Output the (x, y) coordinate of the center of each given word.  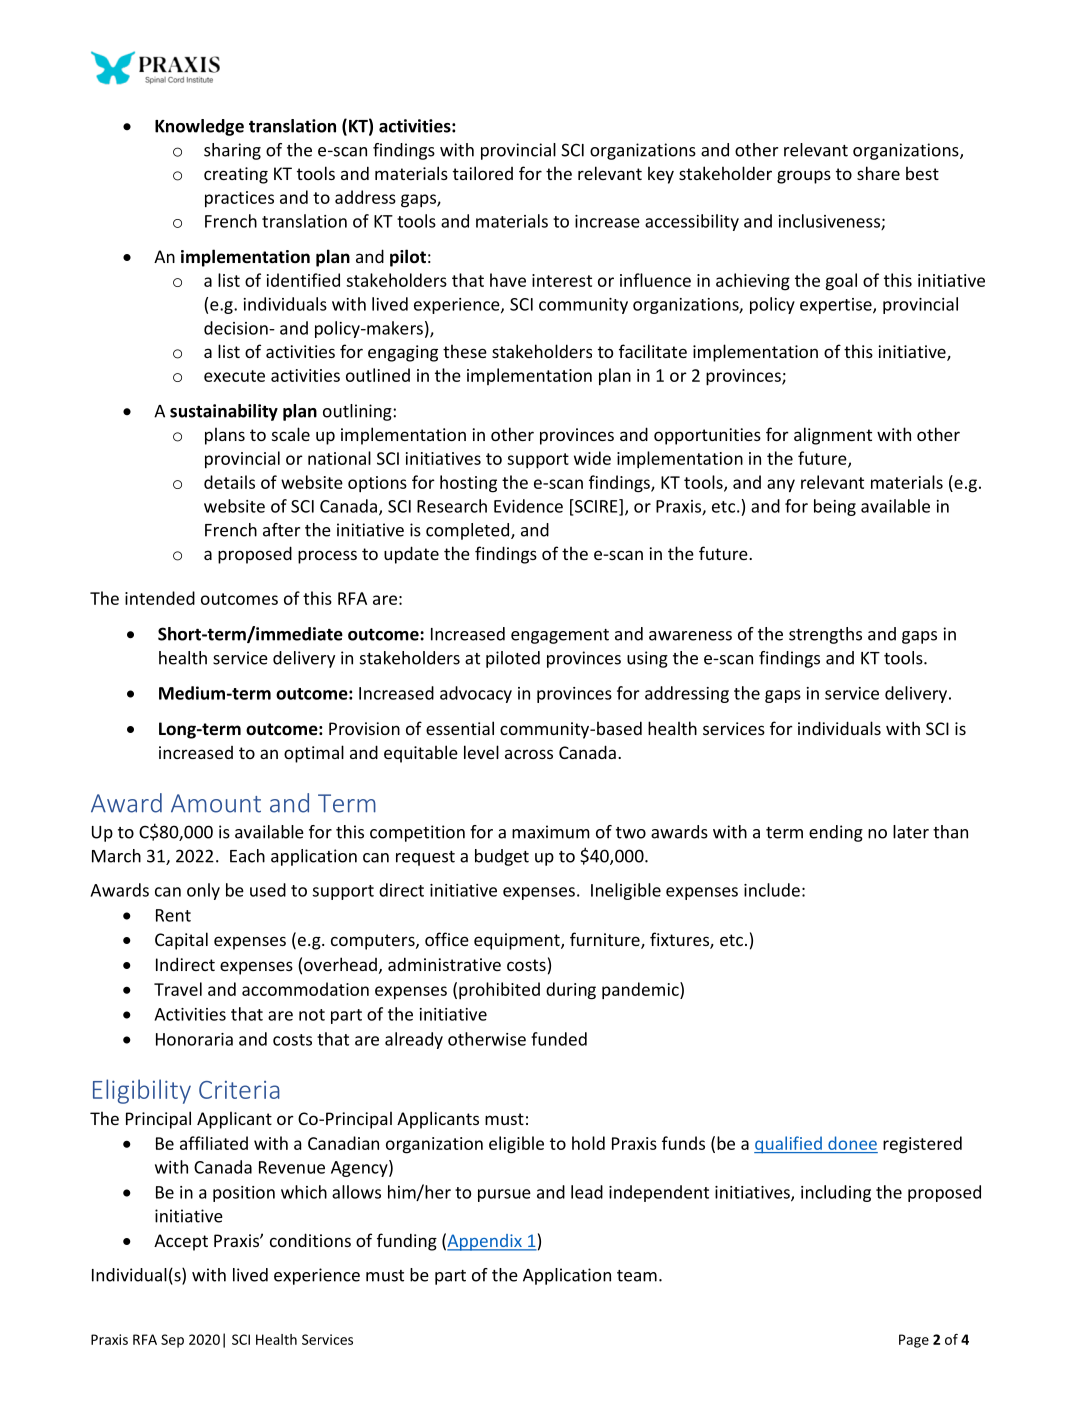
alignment (833, 436)
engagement (560, 636)
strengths (825, 635)
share (878, 173)
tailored (483, 173)
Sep (172, 1341)
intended (160, 598)
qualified (789, 1145)
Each (247, 856)
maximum (551, 832)
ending (836, 833)
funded (559, 1039)
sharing (232, 151)
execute (234, 376)
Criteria (239, 1090)
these (465, 351)
